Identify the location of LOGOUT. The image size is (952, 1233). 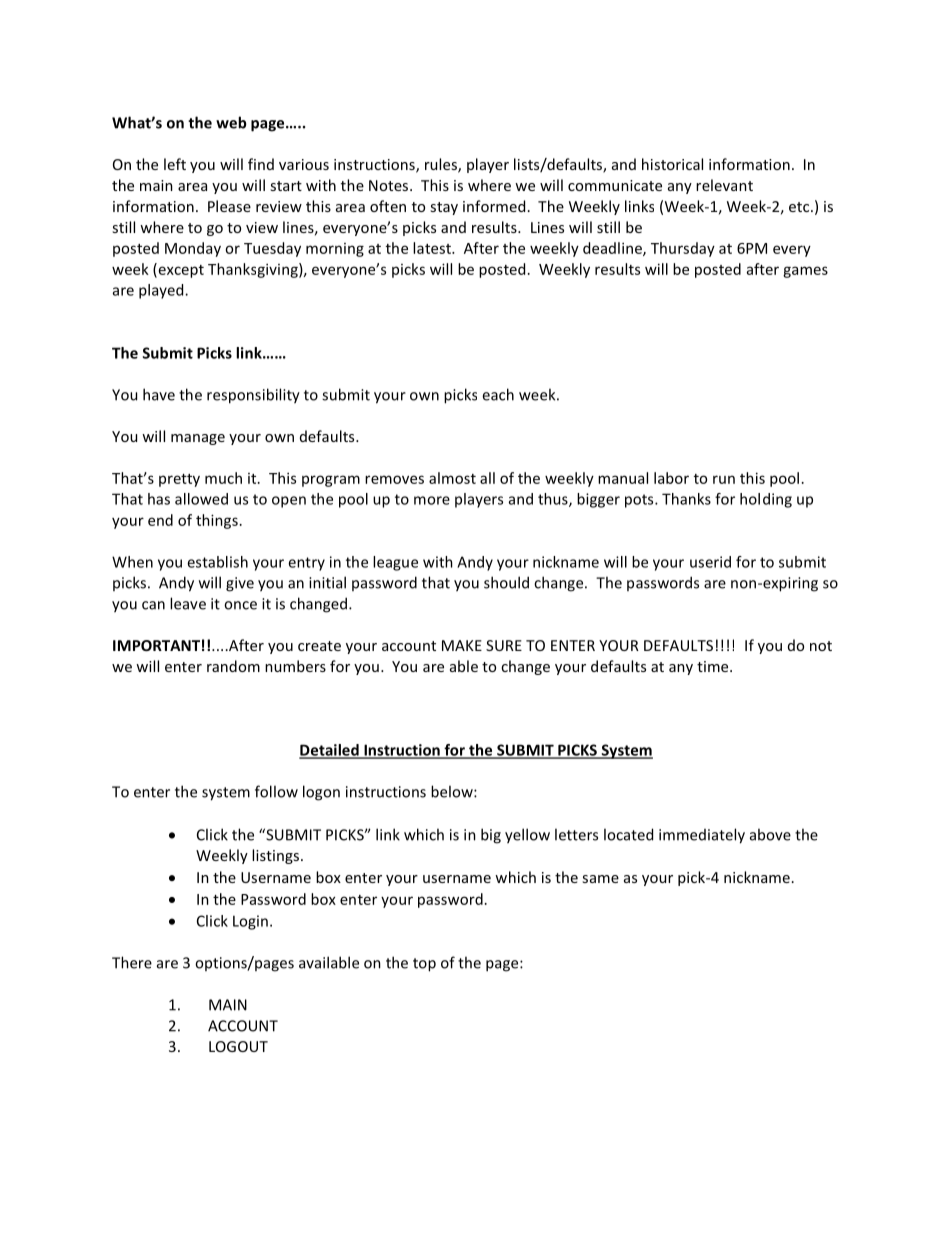
(238, 1046).
